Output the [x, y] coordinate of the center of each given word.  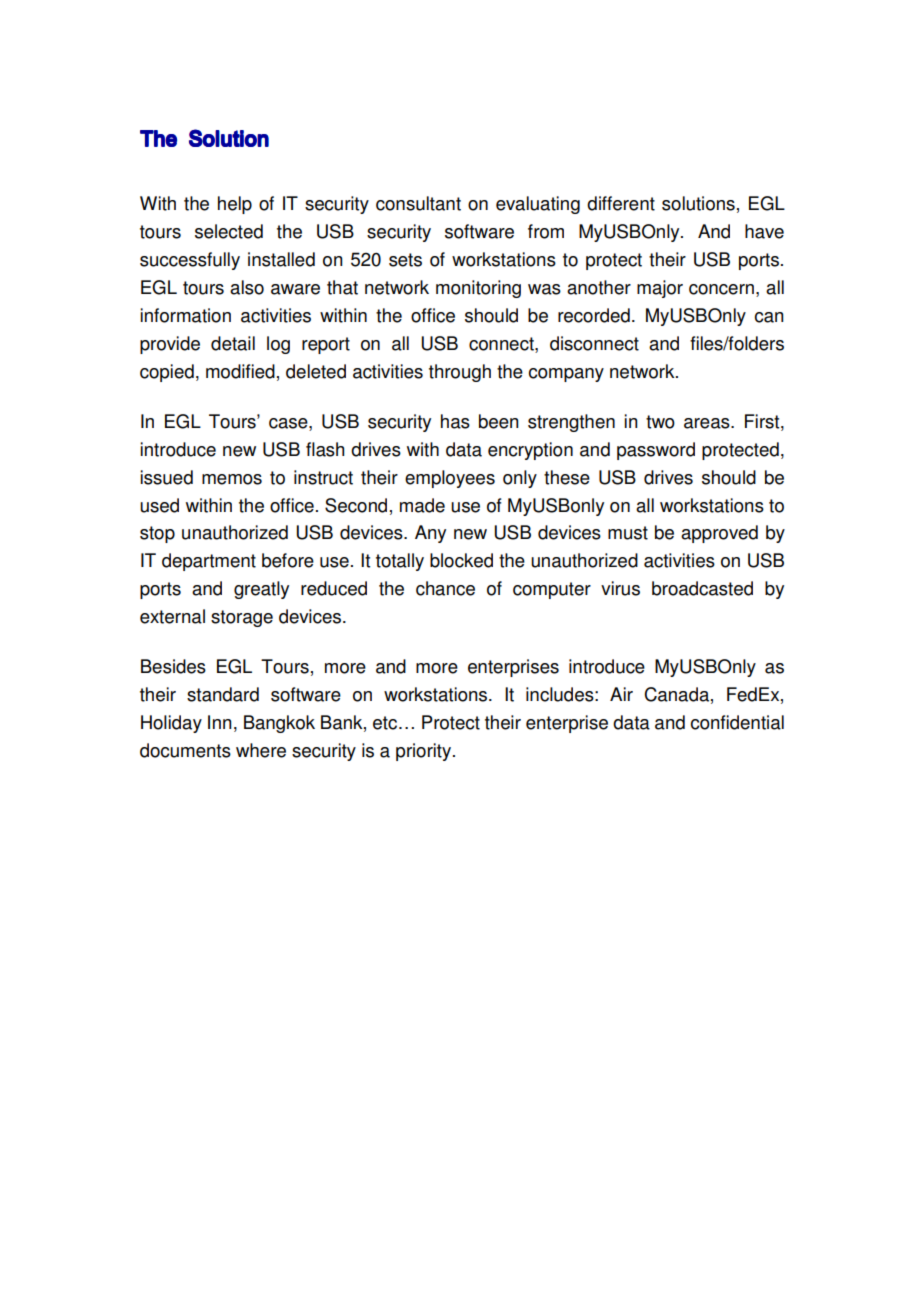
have [764, 231]
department [209, 562]
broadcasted [702, 588]
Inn [220, 722]
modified [240, 371]
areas [708, 423]
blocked [461, 560]
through [460, 373]
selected [229, 231]
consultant [418, 203]
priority [425, 752]
